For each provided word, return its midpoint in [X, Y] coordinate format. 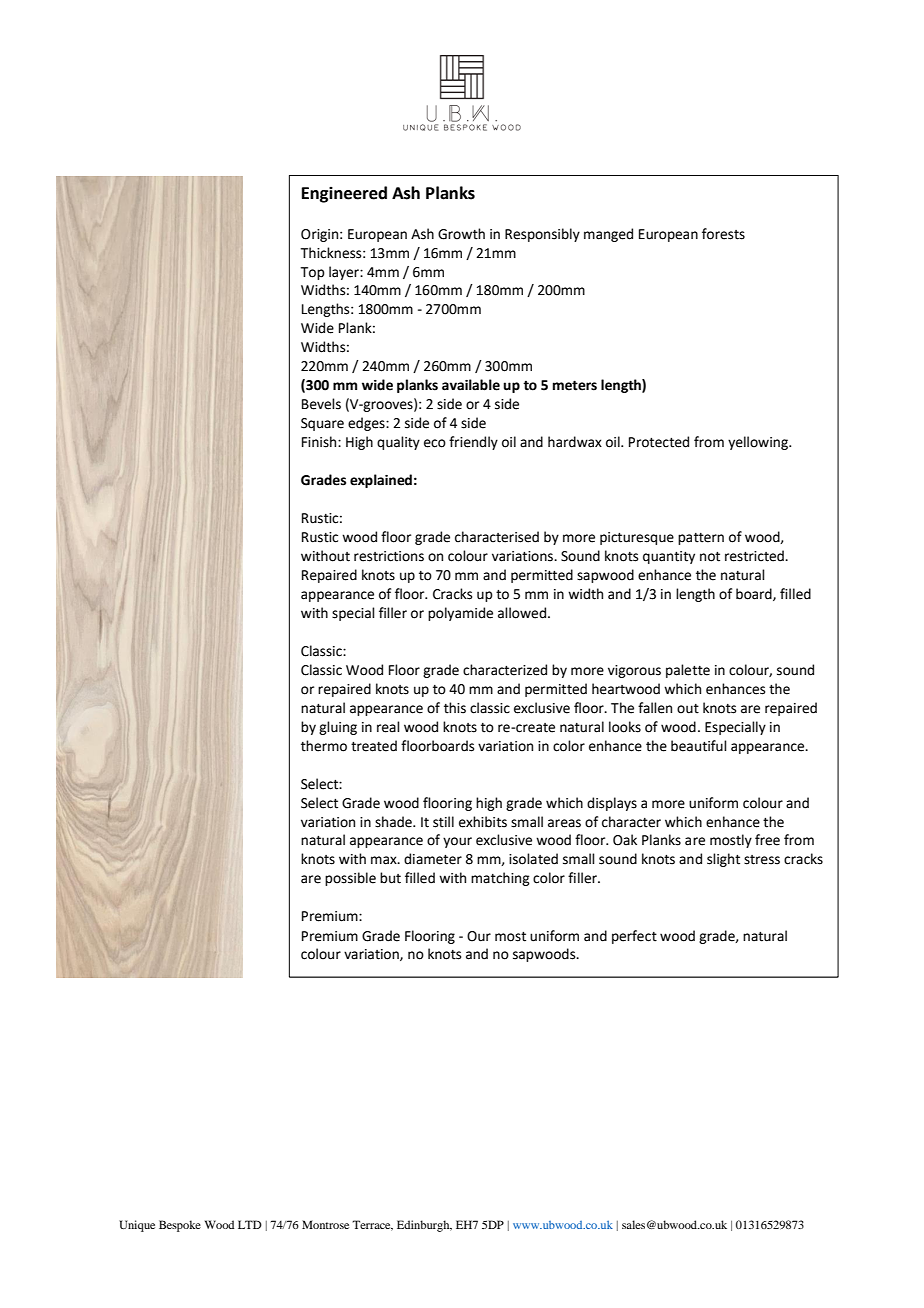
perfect [634, 937]
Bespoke [180, 1226]
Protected [659, 442]
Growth [461, 234]
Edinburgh [424, 1226]
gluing [338, 728]
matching [500, 879]
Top [312, 273]
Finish [320, 442]
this [455, 708]
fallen [655, 708]
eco [435, 443]
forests [723, 234]
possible [350, 879]
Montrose [325, 1224]
